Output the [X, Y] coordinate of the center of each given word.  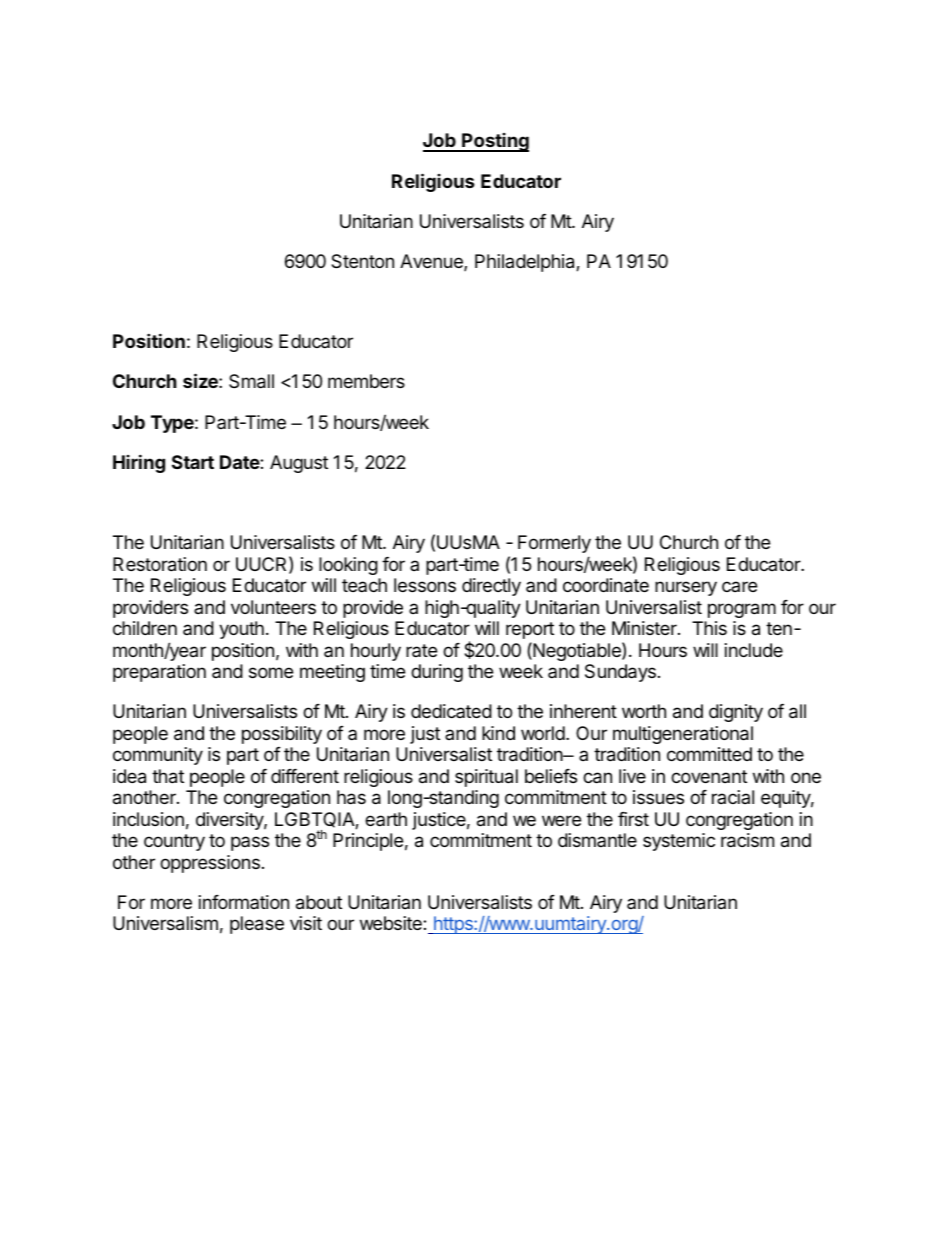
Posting [494, 142]
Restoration [160, 564]
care [739, 586]
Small [251, 381]
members [366, 381]
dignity [736, 713]
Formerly [554, 544]
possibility [282, 735]
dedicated [451, 711]
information [244, 902]
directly [491, 587]
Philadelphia [526, 263]
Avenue [432, 262]
